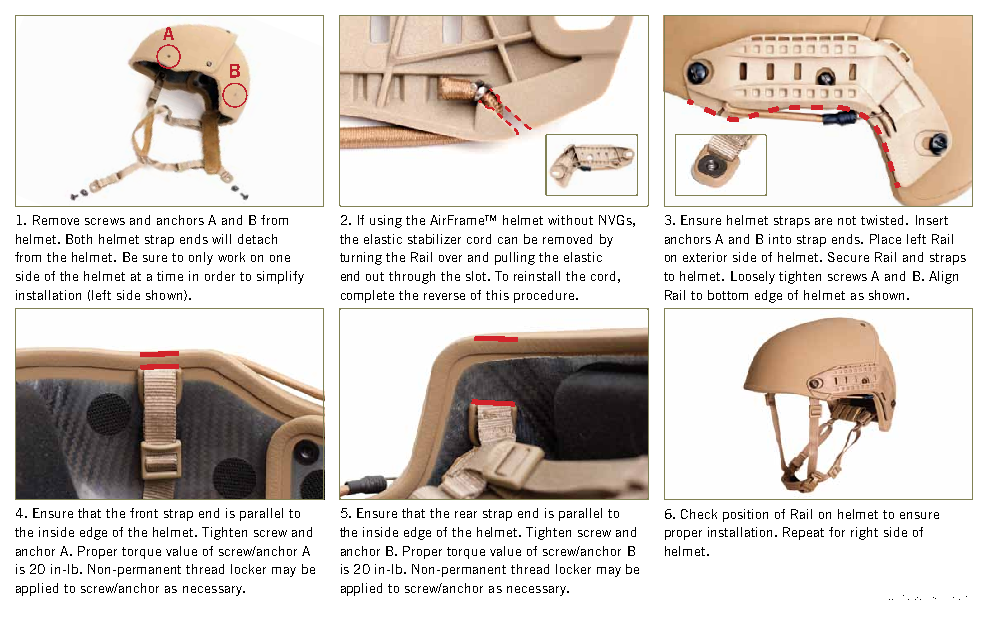 Image resolution: width=988 pixels, height=617 pixels. What do you see at coordinates (507, 240) in the image?
I see `can` at bounding box center [507, 240].
